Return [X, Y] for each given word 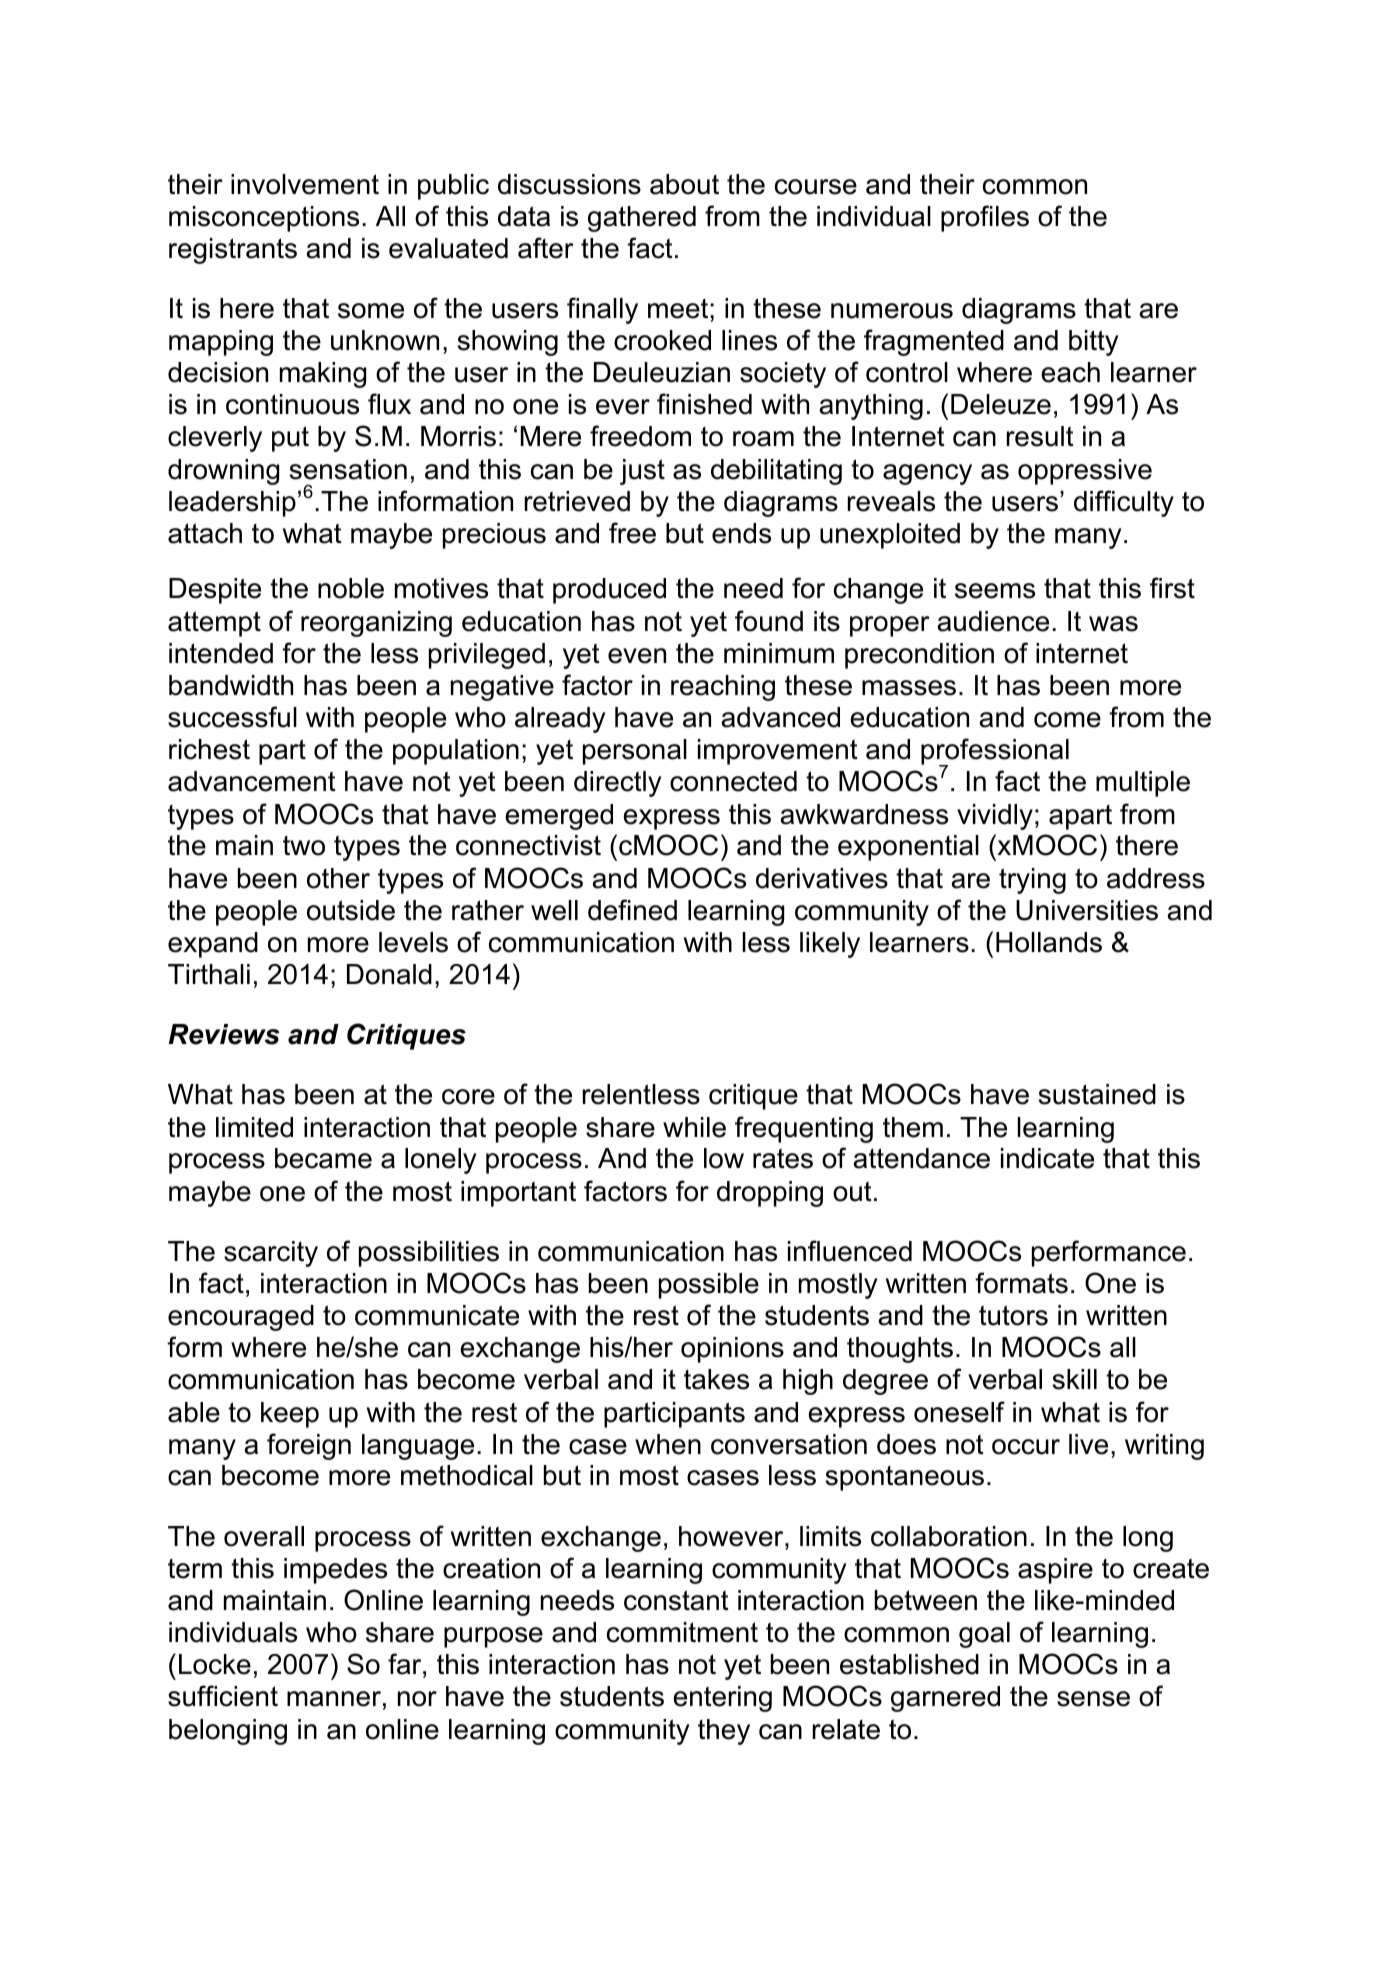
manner [334, 1699]
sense [1093, 1699]
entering [722, 1699]
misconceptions [264, 219]
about [684, 184]
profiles [985, 218]
